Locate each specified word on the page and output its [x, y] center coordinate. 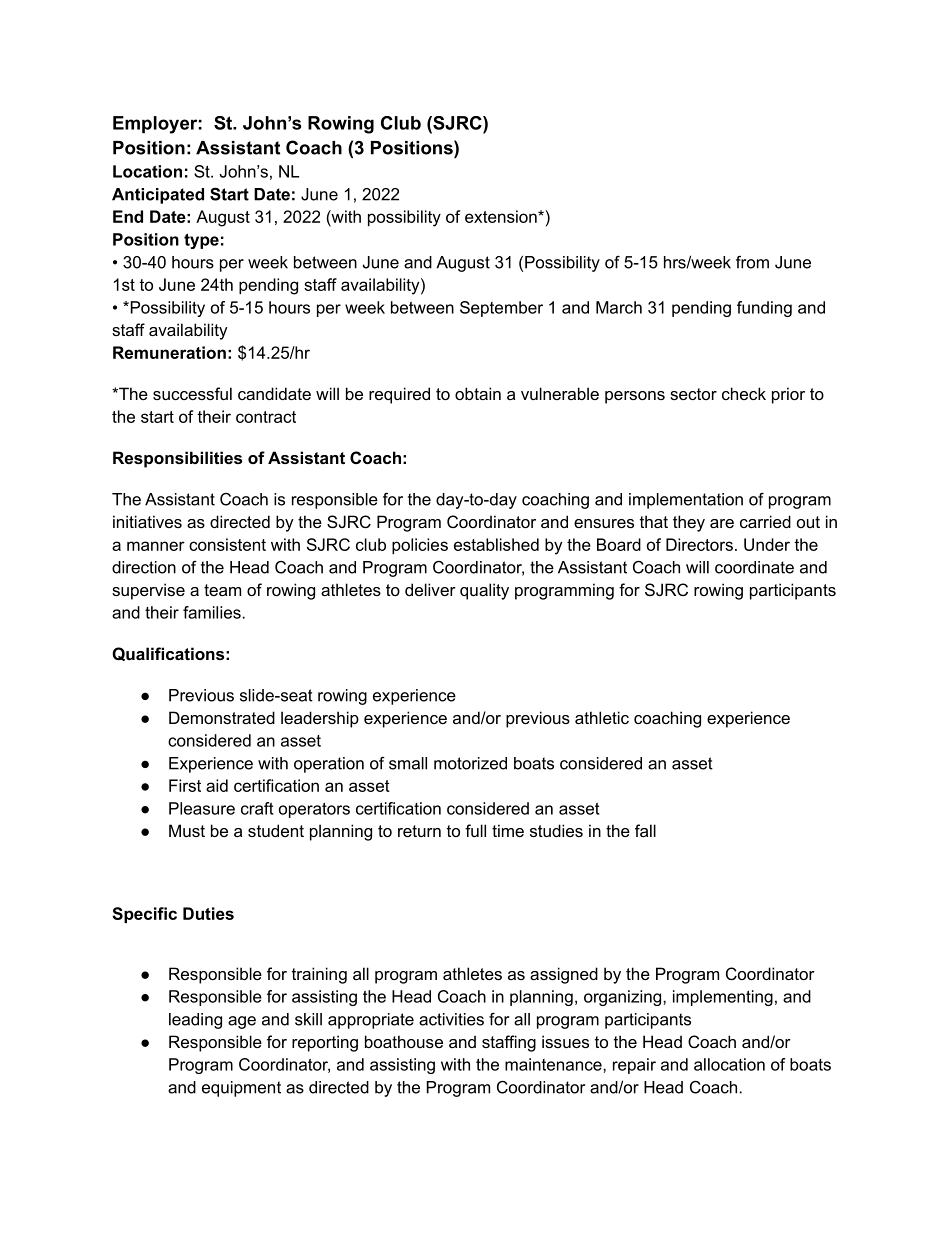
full [475, 830]
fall [645, 830]
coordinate [754, 567]
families [213, 612]
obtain [478, 393]
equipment [241, 1089]
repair [634, 1066]
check [744, 393]
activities [451, 1019]
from [752, 262]
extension [502, 216]
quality [484, 591]
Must [187, 830]
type [201, 241]
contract [266, 417]
